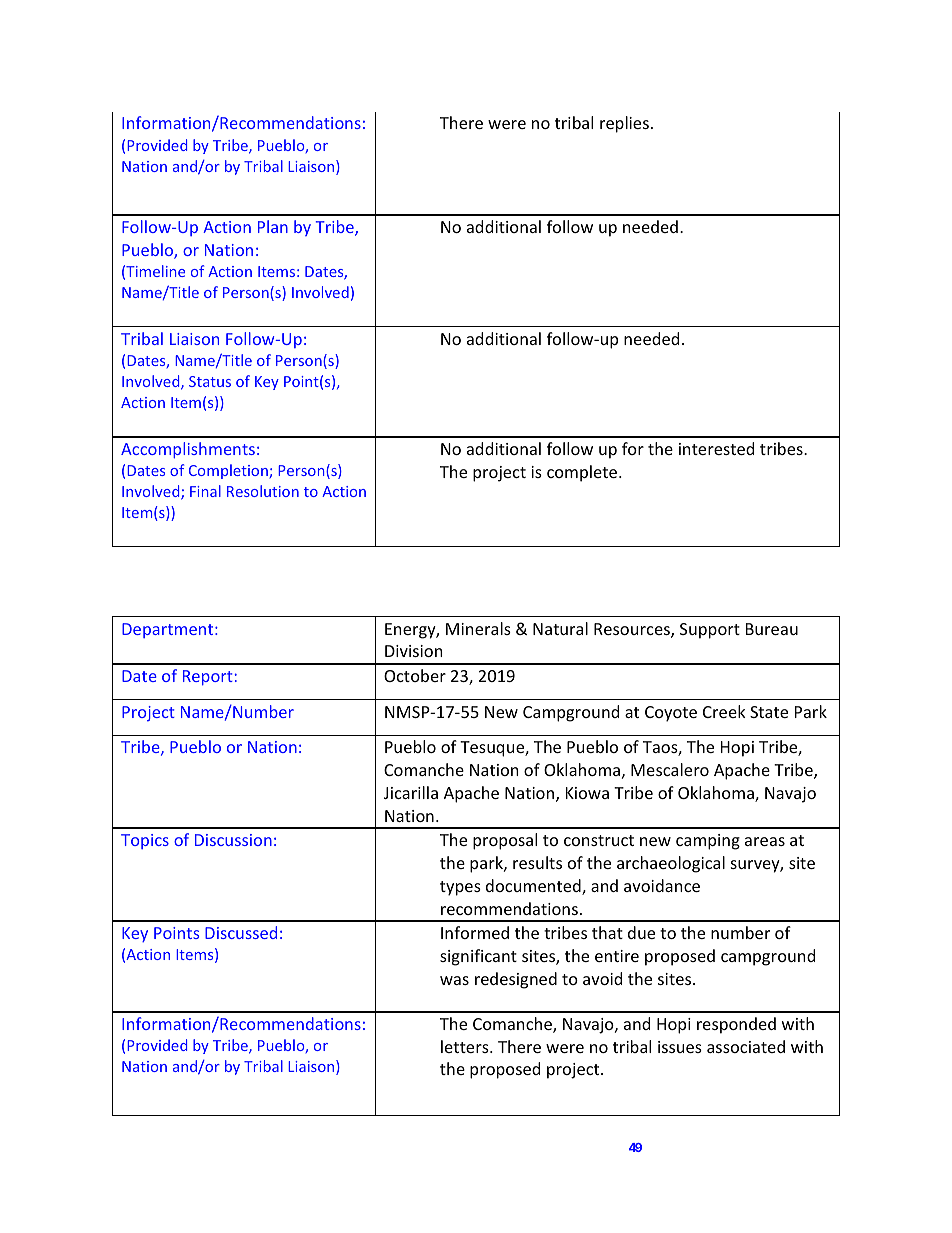  What do you see at coordinates (241, 932) in the image?
I see `Discussed` at bounding box center [241, 932].
